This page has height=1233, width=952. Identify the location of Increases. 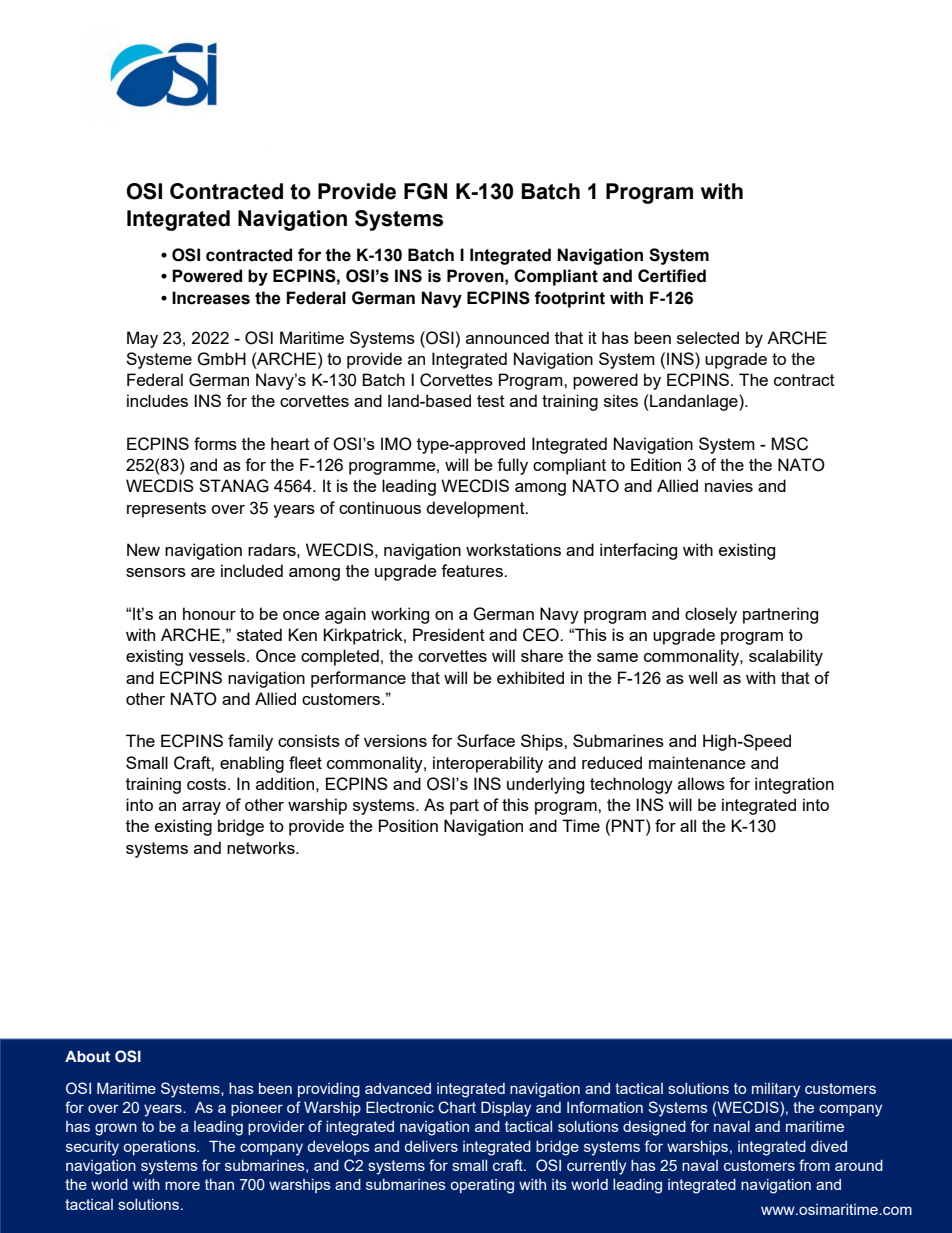
(211, 298).
